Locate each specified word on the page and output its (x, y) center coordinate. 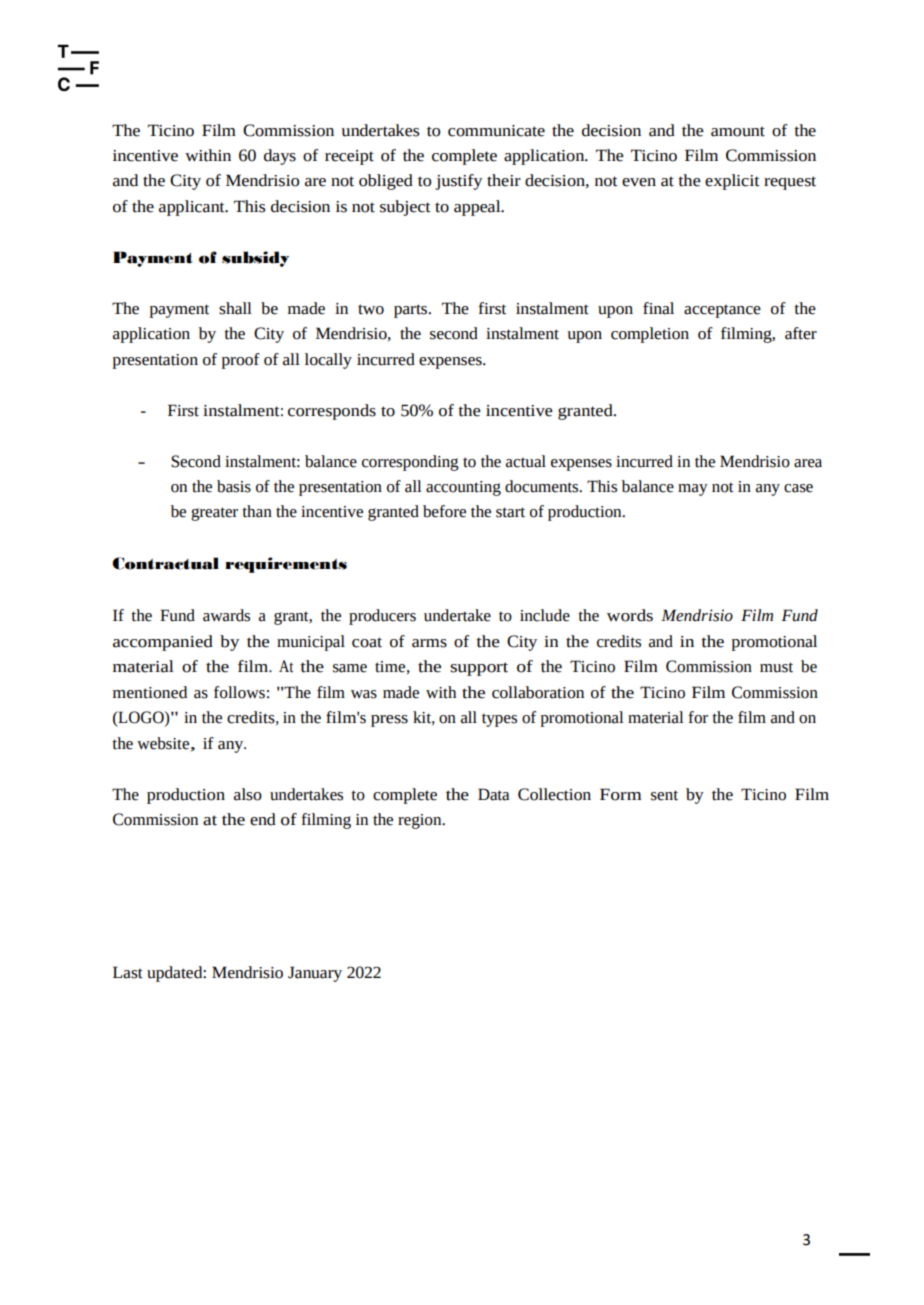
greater (214, 514)
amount (738, 131)
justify (458, 182)
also (248, 794)
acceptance (722, 311)
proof (240, 361)
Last (128, 972)
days (280, 157)
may (693, 490)
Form (621, 794)
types (499, 720)
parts (412, 311)
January (315, 974)
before (444, 511)
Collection (554, 794)
